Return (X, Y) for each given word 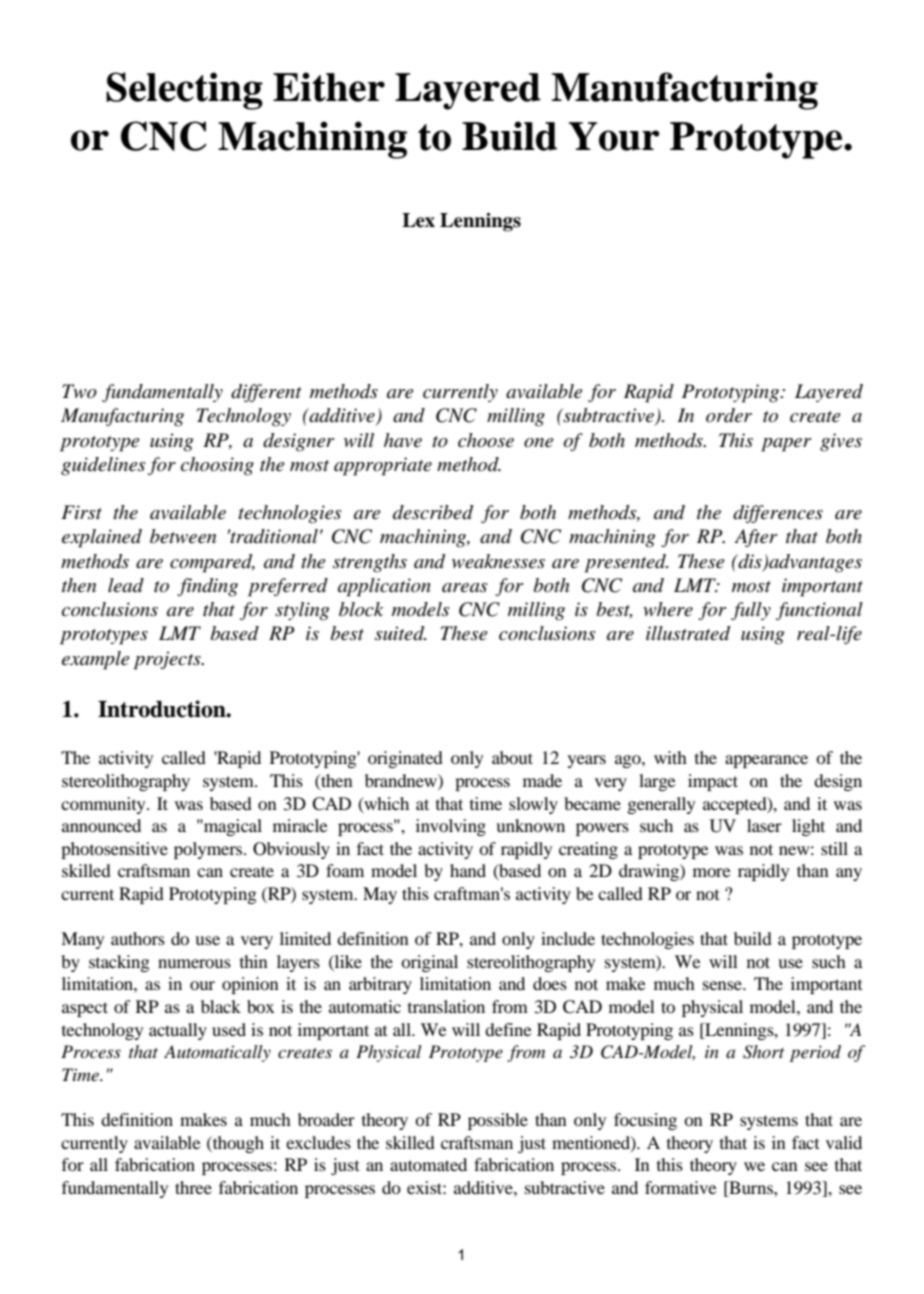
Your (614, 136)
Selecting (184, 91)
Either (329, 87)
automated (428, 1164)
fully (751, 611)
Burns (751, 1187)
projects (168, 660)
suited (400, 633)
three (193, 1187)
